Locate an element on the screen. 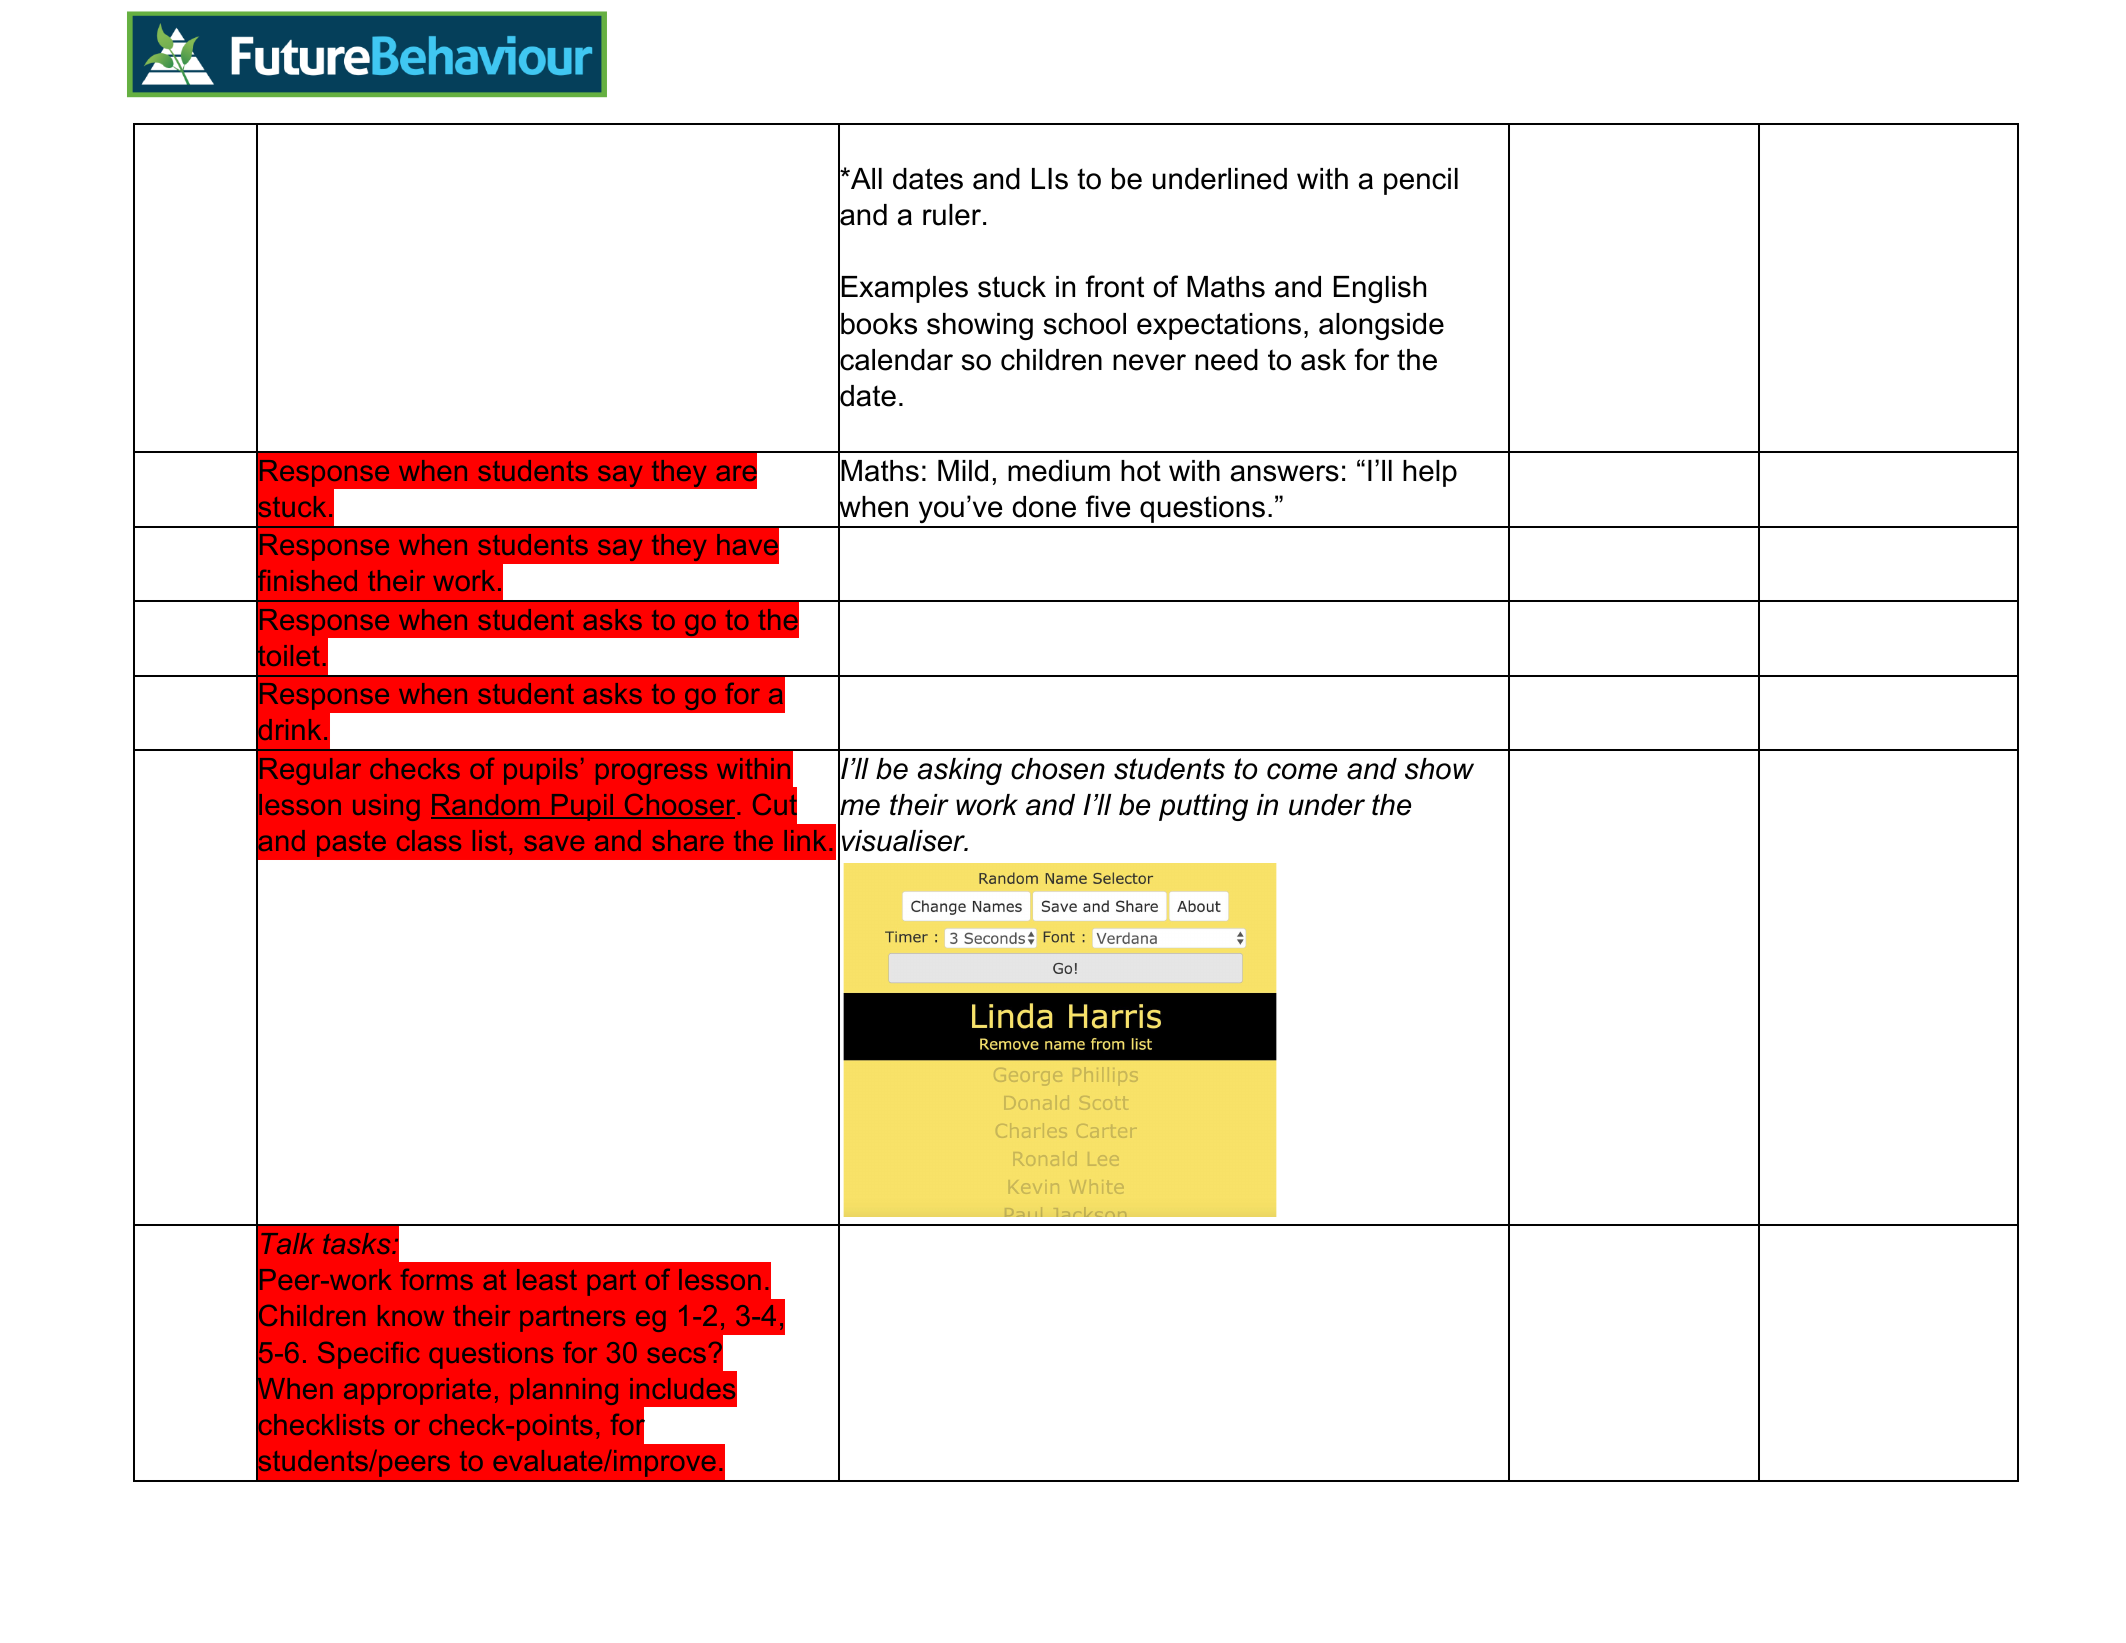  All is located at coordinates (865, 178).
